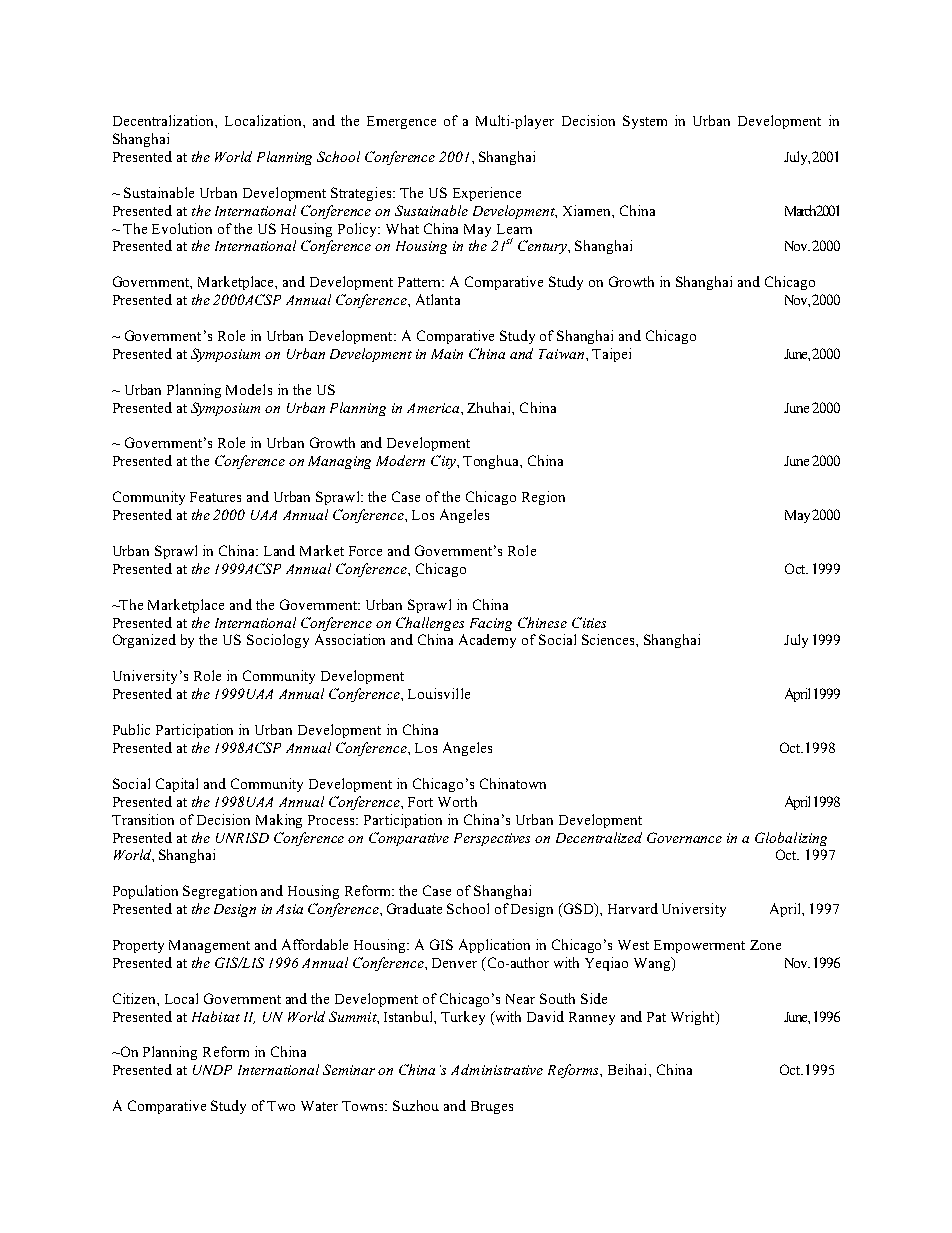  I want to click on Two, so click(281, 1106).
